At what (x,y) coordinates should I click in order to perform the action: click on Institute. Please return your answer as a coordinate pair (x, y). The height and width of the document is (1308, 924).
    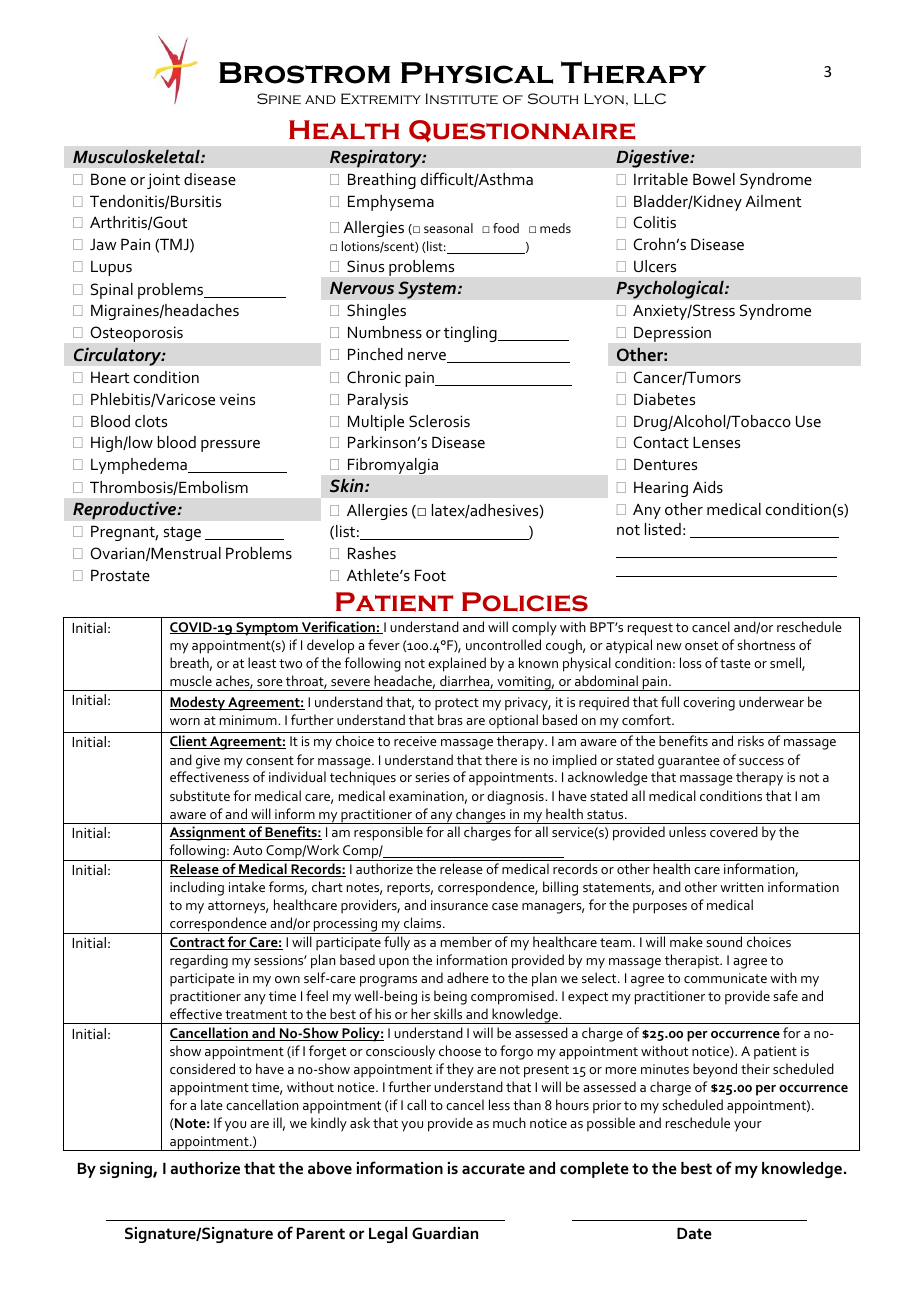
    Looking at the image, I should click on (462, 98).
